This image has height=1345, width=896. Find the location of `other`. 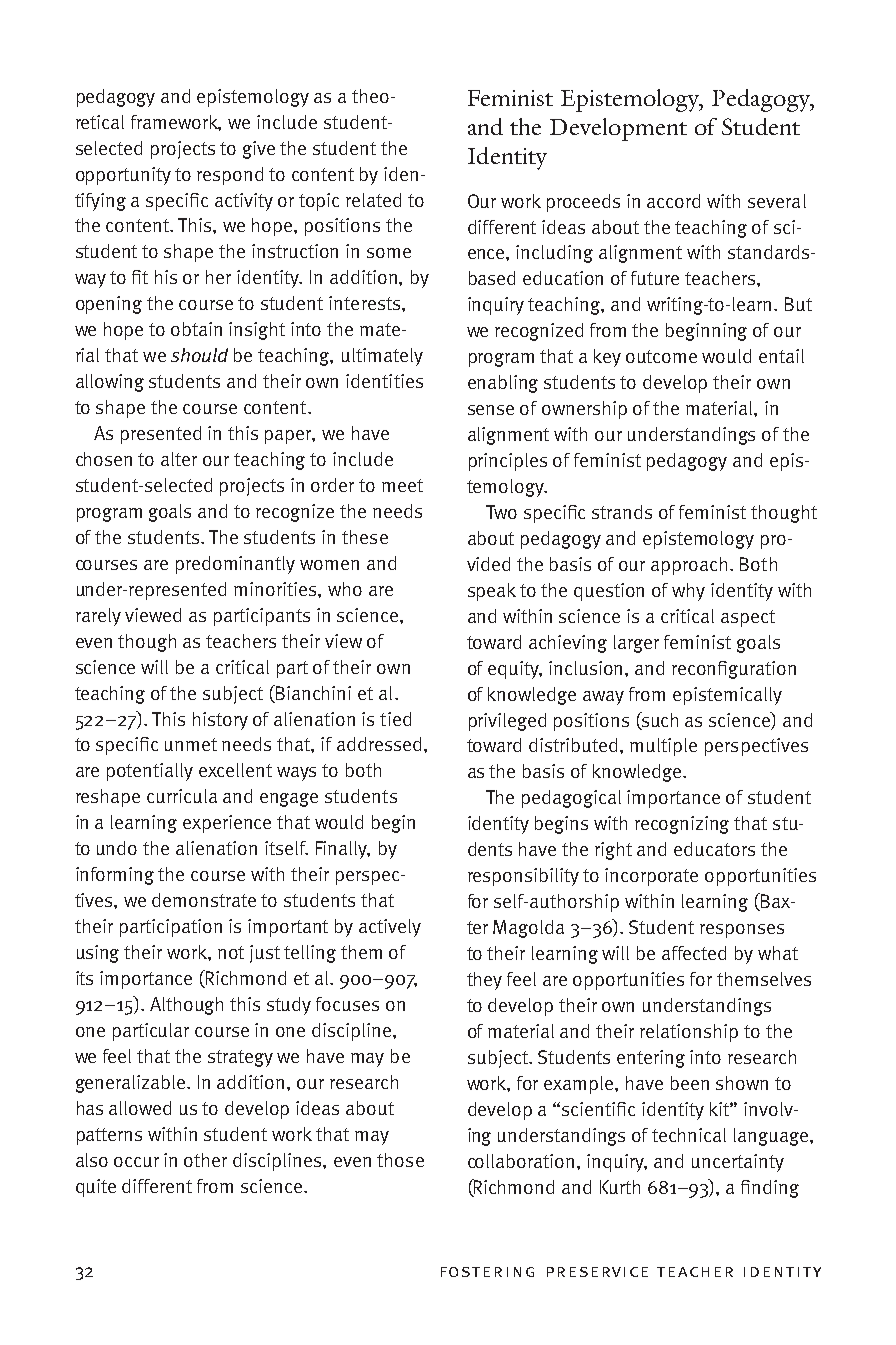

other is located at coordinates (205, 1160).
